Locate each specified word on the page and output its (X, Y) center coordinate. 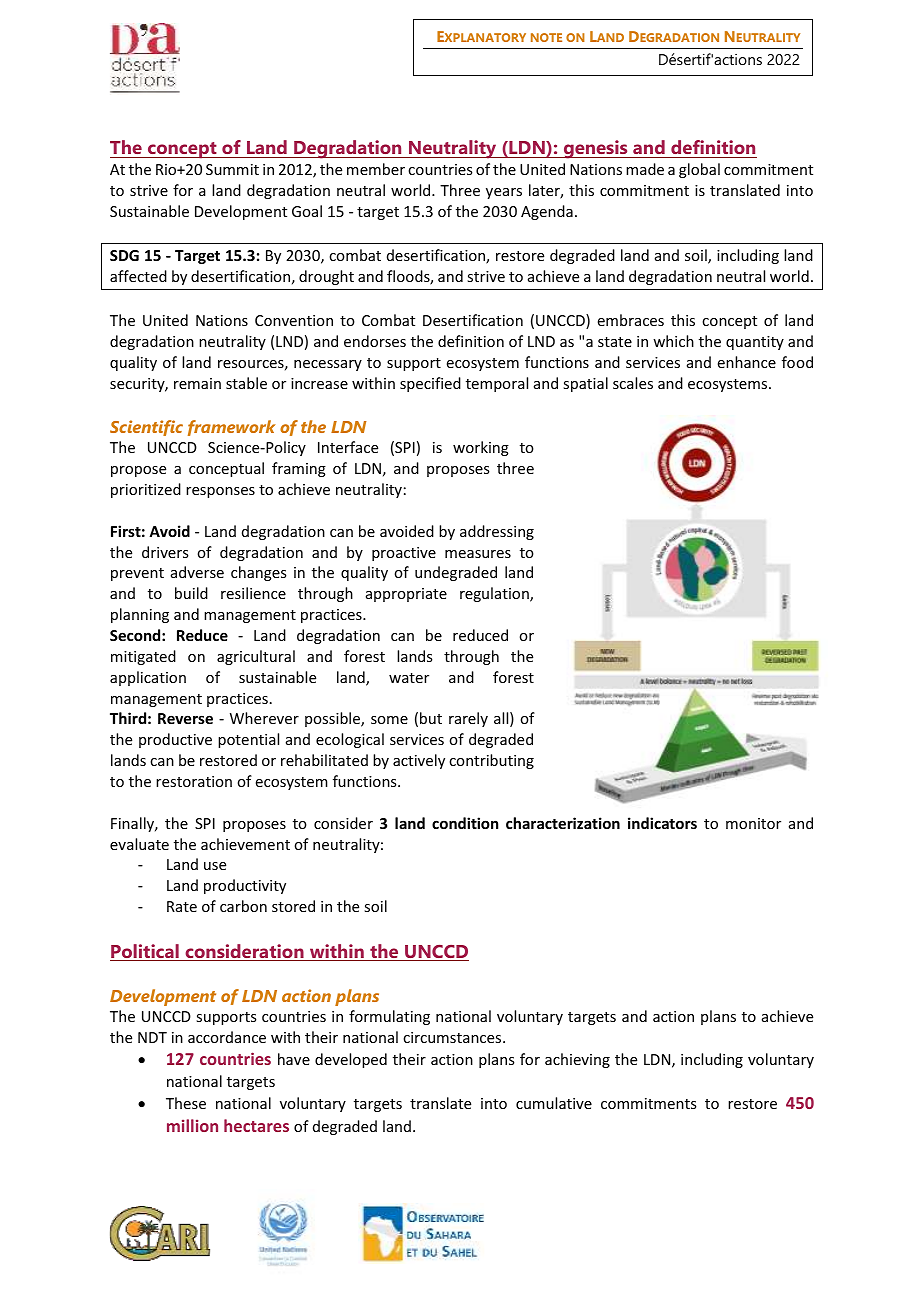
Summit (232, 169)
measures (478, 554)
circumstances (453, 1037)
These (186, 1103)
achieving (577, 1060)
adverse (197, 572)
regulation (495, 594)
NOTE (546, 37)
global (699, 170)
